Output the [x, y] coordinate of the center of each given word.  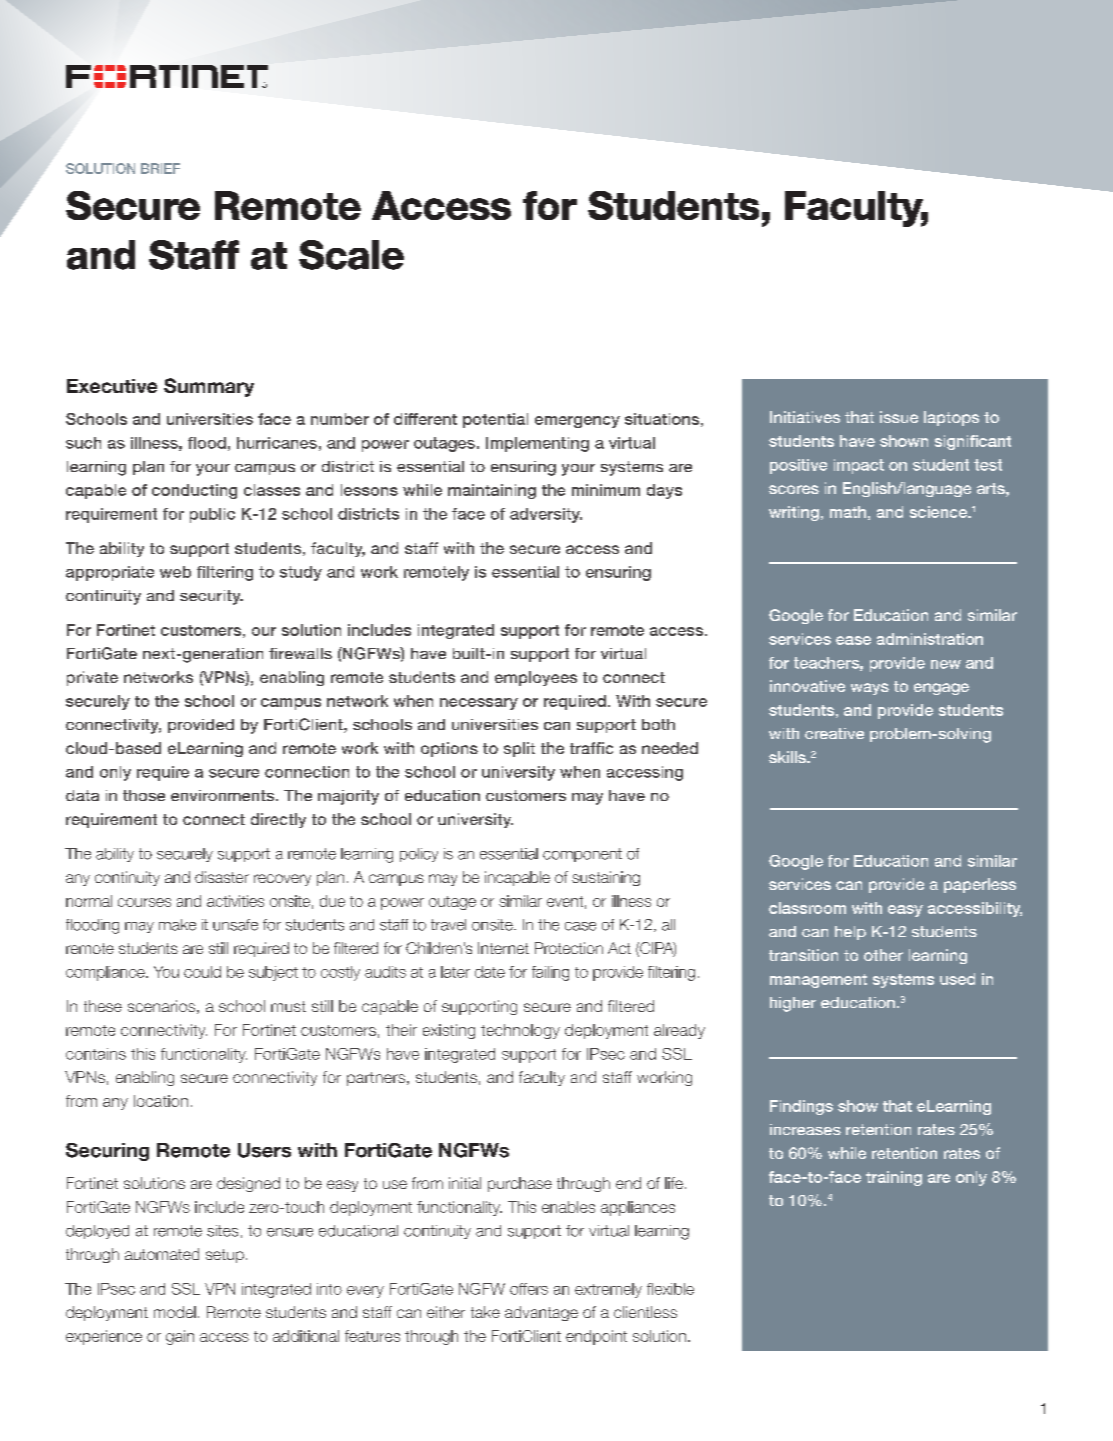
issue [899, 417]
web [175, 572]
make [177, 925]
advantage [541, 1313]
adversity [546, 515]
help [850, 933]
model [175, 1312]
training [894, 1178]
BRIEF [160, 168]
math [848, 512]
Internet [503, 948]
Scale [351, 255]
